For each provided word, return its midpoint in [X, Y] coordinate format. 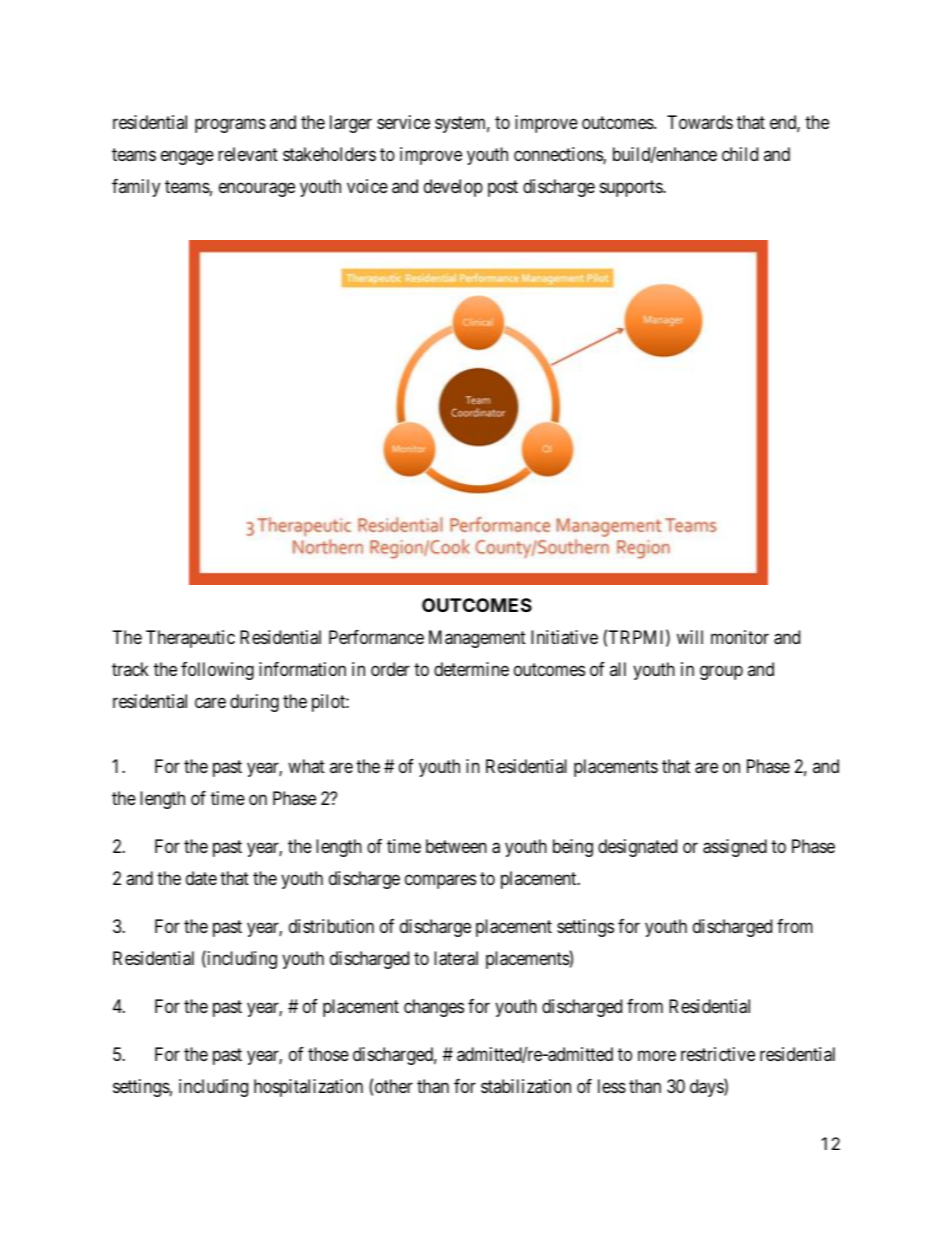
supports [632, 188]
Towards [700, 122]
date [201, 878]
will [690, 637]
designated [637, 848]
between [456, 846]
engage [187, 157]
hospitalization [308, 1088]
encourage [257, 190]
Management [477, 639]
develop [453, 188]
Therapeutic [190, 639]
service [403, 122]
